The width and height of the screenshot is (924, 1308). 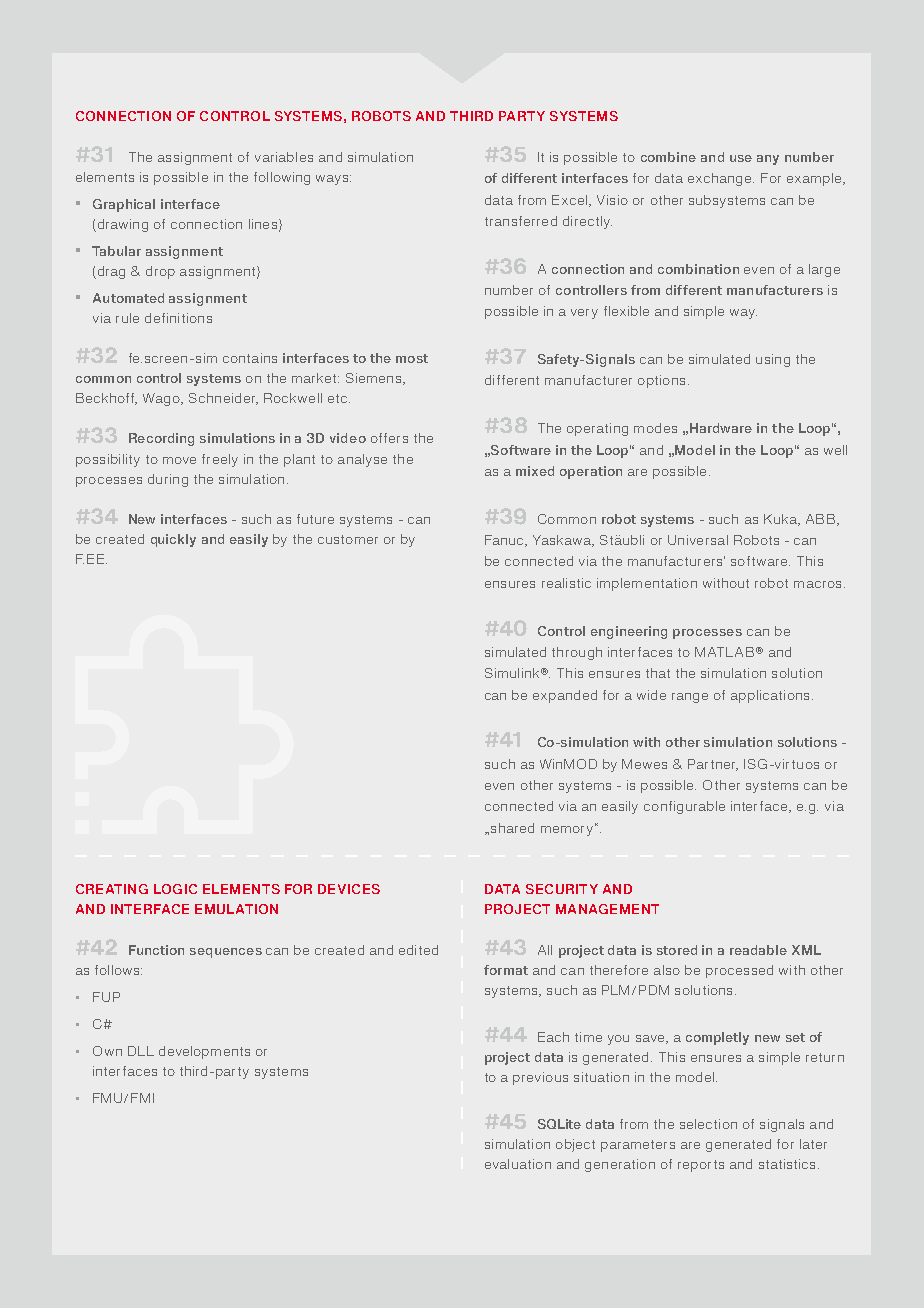 I want to click on exchange, so click(x=721, y=179).
